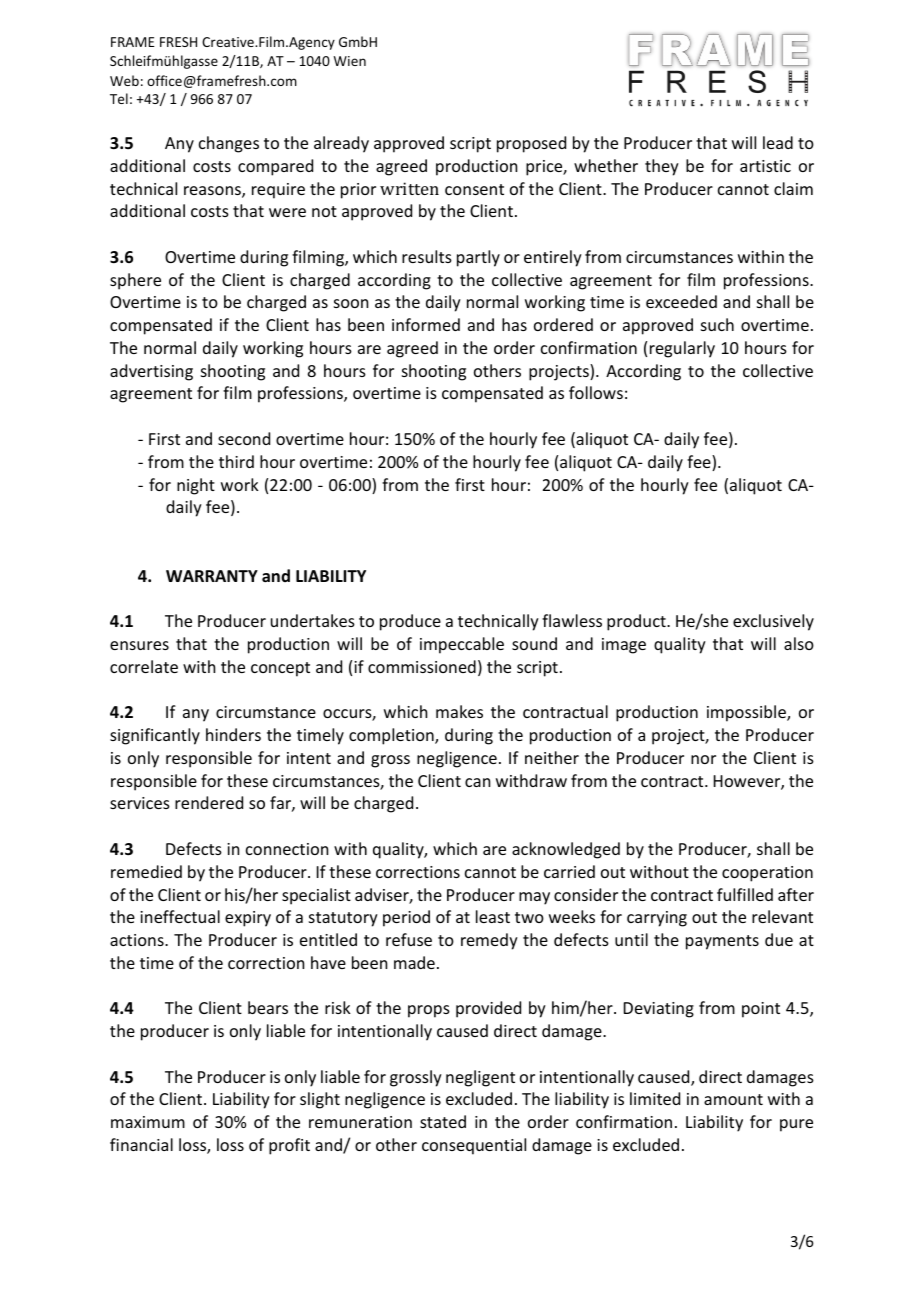 The width and height of the screenshot is (924, 1309). Describe the element at coordinates (778, 142) in the screenshot. I see `lead` at that location.
